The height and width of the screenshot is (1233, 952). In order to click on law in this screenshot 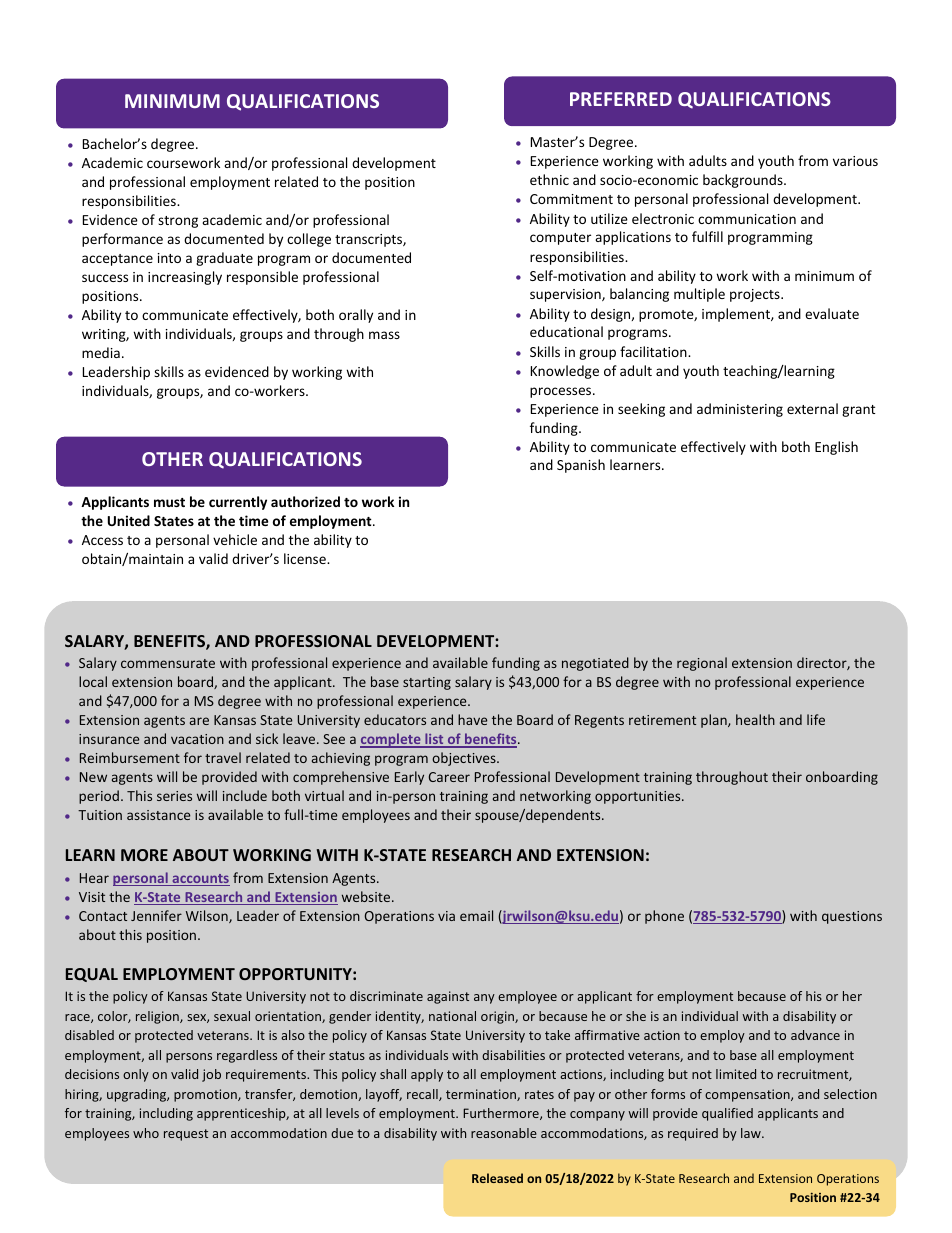, I will do `click(752, 1133)`.
